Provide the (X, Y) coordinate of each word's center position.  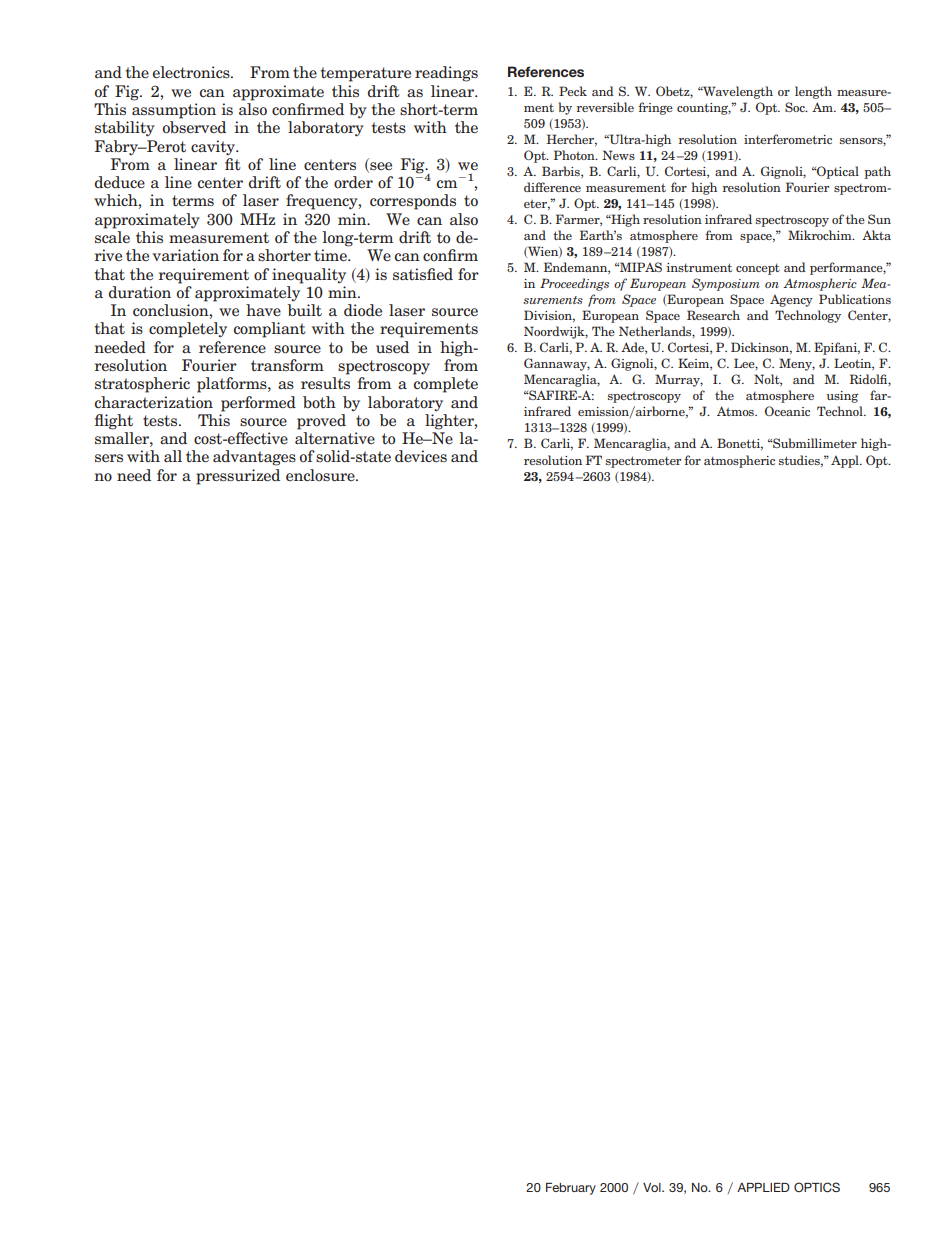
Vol (653, 1187)
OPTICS (817, 1187)
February (571, 1189)
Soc (796, 107)
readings (446, 74)
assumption (174, 111)
